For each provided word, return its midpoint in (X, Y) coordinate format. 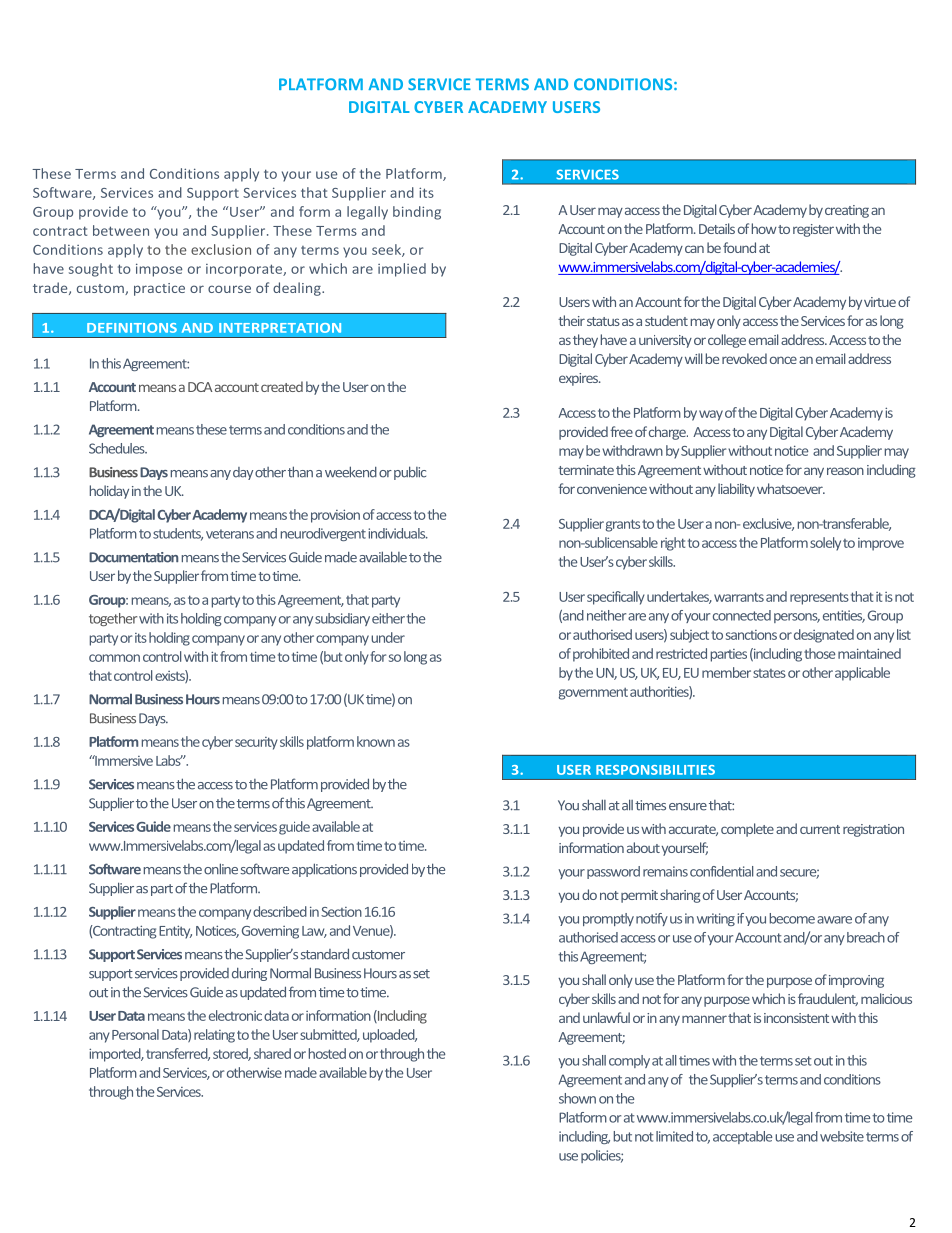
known (376, 741)
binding (417, 213)
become (792, 918)
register (813, 230)
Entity (175, 932)
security (256, 743)
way (711, 415)
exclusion (221, 249)
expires (580, 379)
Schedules (118, 448)
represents (819, 598)
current (820, 829)
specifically (616, 598)
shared (272, 1053)
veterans (230, 534)
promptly (608, 919)
